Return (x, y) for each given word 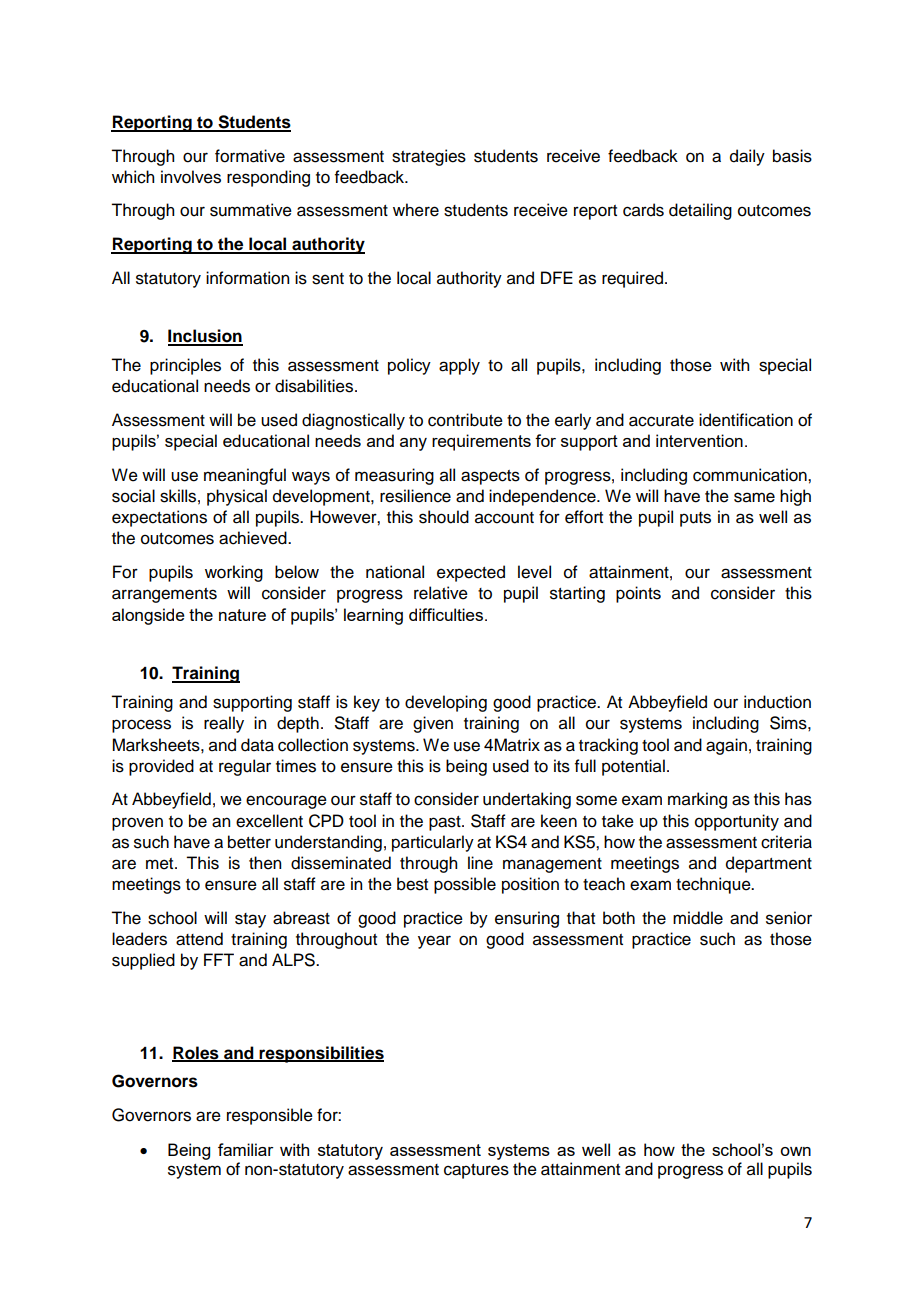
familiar (246, 1149)
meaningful (245, 476)
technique (714, 885)
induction (777, 702)
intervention (699, 440)
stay (250, 920)
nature (242, 615)
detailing (700, 211)
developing (446, 703)
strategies (429, 157)
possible (465, 885)
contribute (465, 420)
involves (191, 177)
